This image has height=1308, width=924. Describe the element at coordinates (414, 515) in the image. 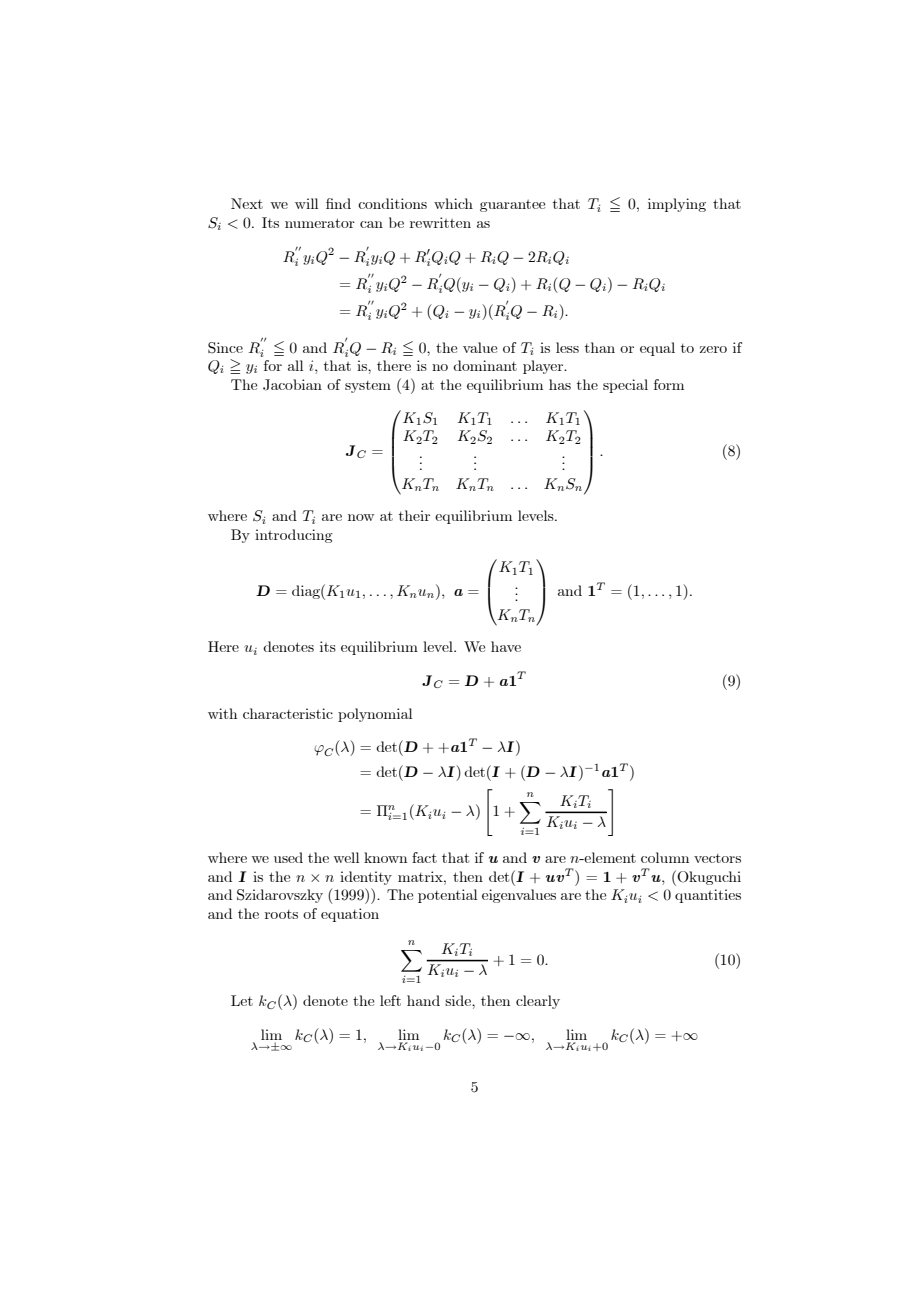

I see `their` at that location.
